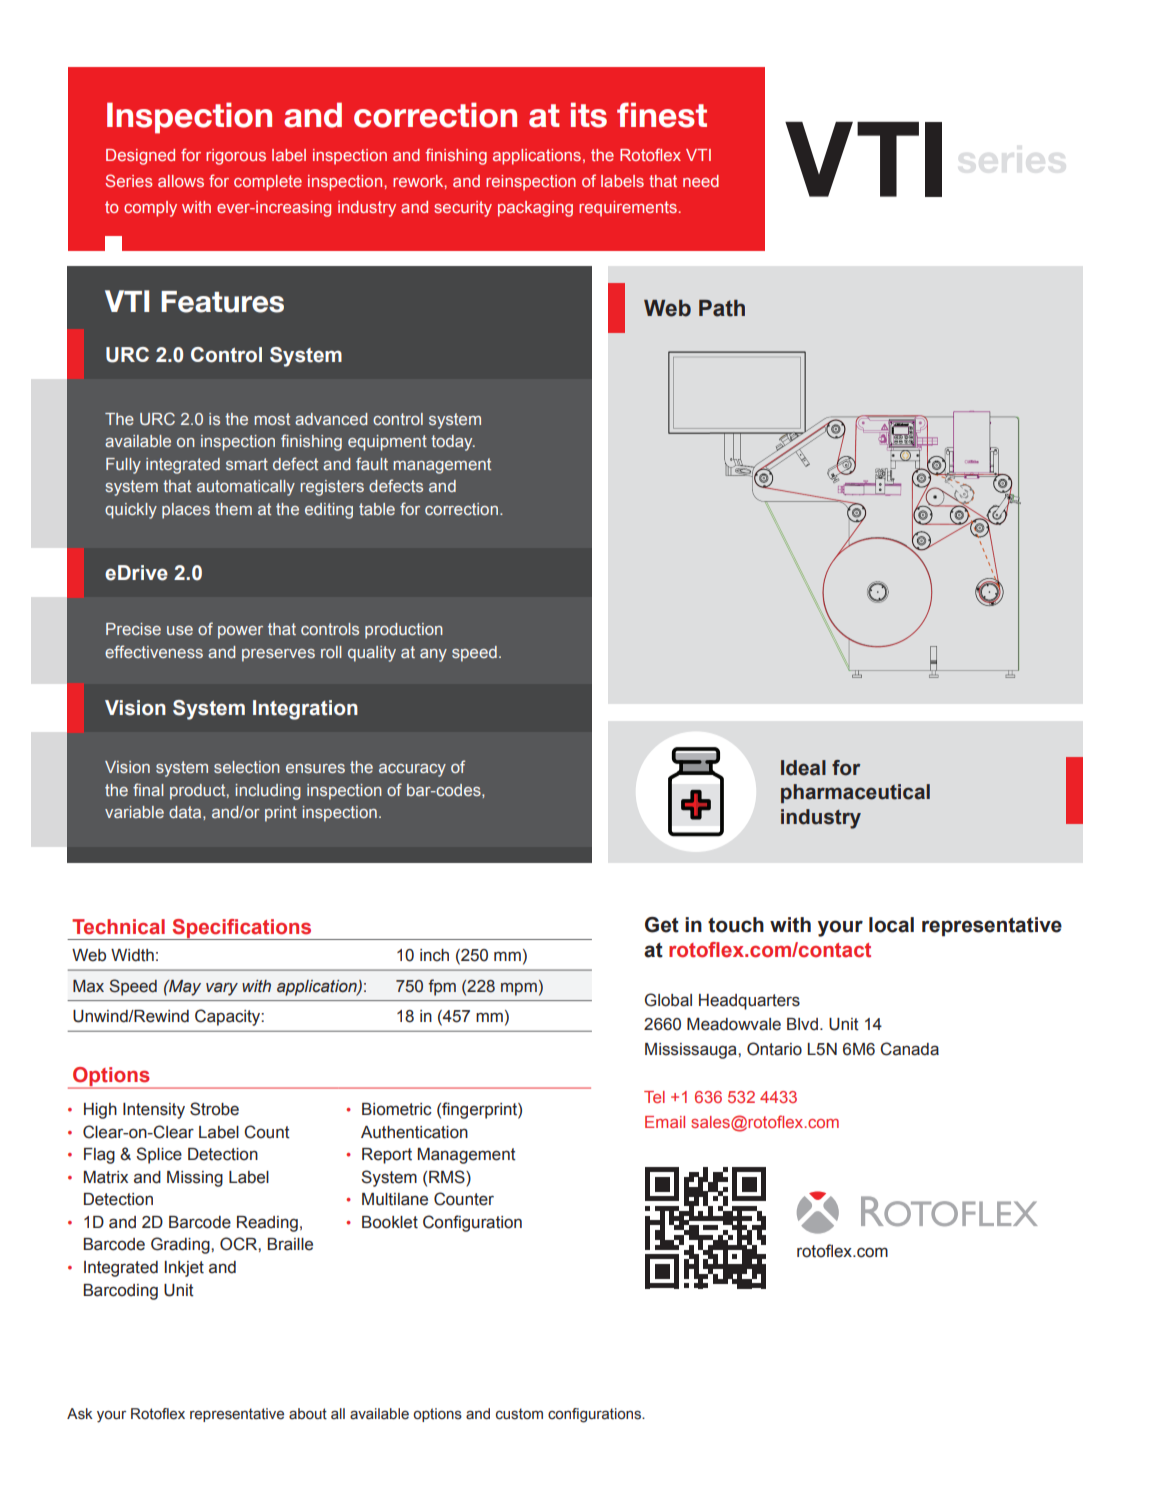  I want to click on security, so click(463, 209).
